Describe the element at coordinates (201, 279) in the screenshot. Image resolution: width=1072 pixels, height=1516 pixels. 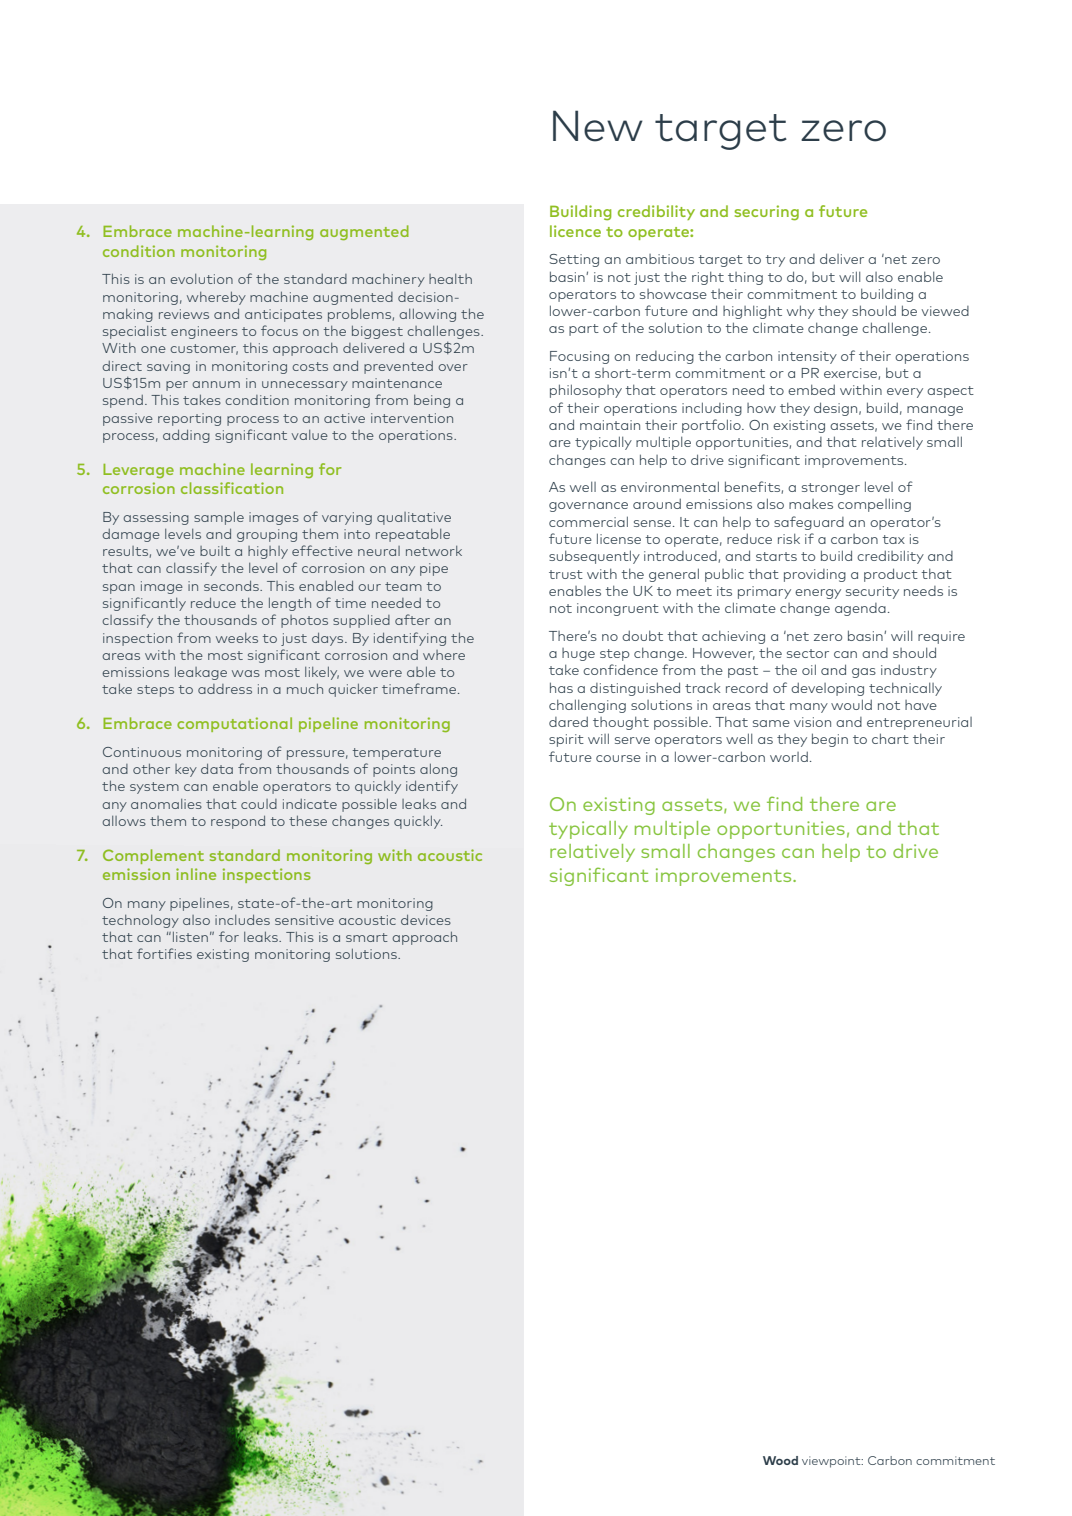
I see `evolution` at that location.
